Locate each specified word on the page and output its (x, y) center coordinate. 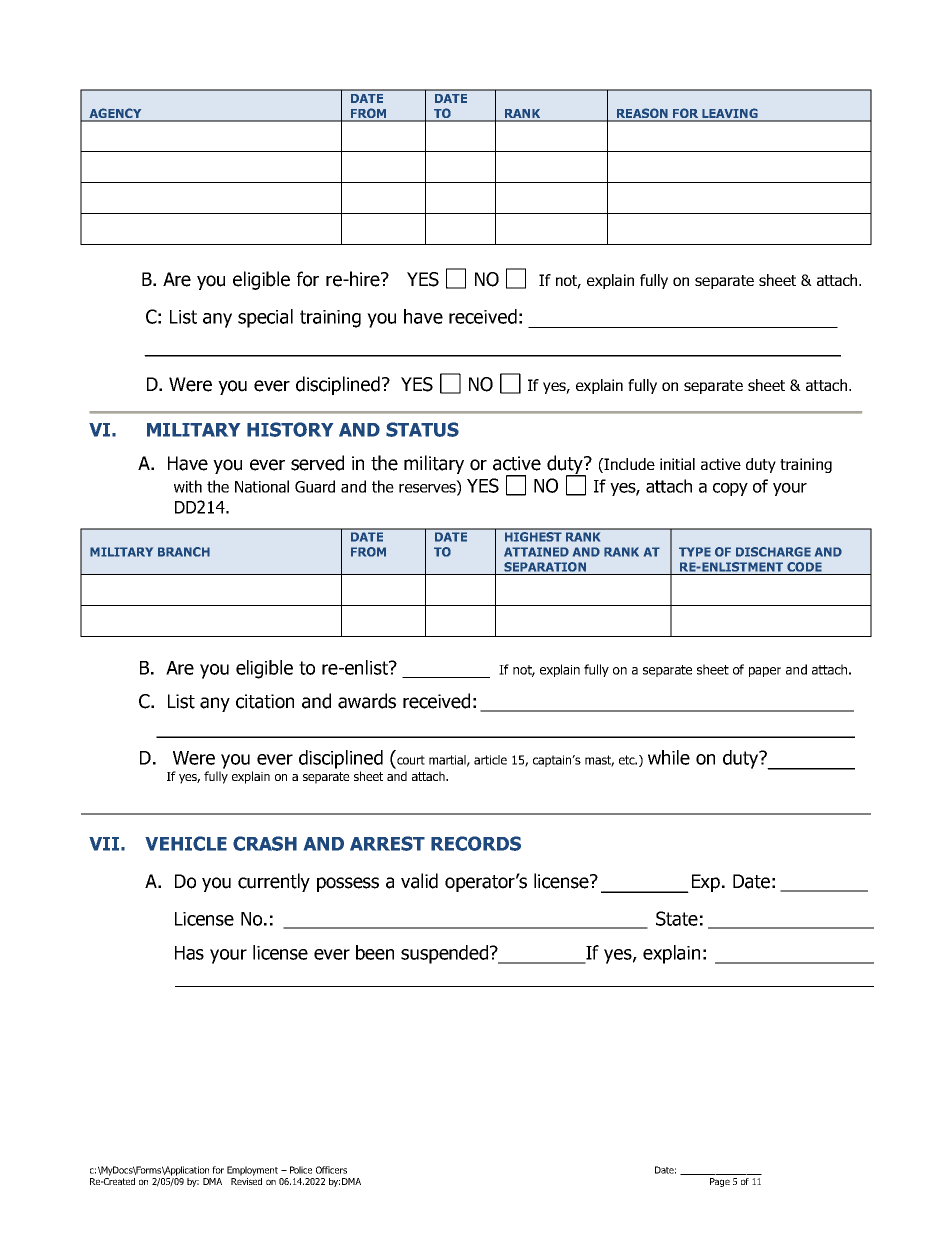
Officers (331, 1170)
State (677, 918)
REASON (642, 114)
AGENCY (115, 114)
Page (720, 1182)
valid (419, 881)
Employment (252, 1171)
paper (765, 672)
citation (265, 701)
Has (189, 953)
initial (677, 464)
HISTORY (290, 429)
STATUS (422, 429)
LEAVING (730, 114)
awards (367, 701)
